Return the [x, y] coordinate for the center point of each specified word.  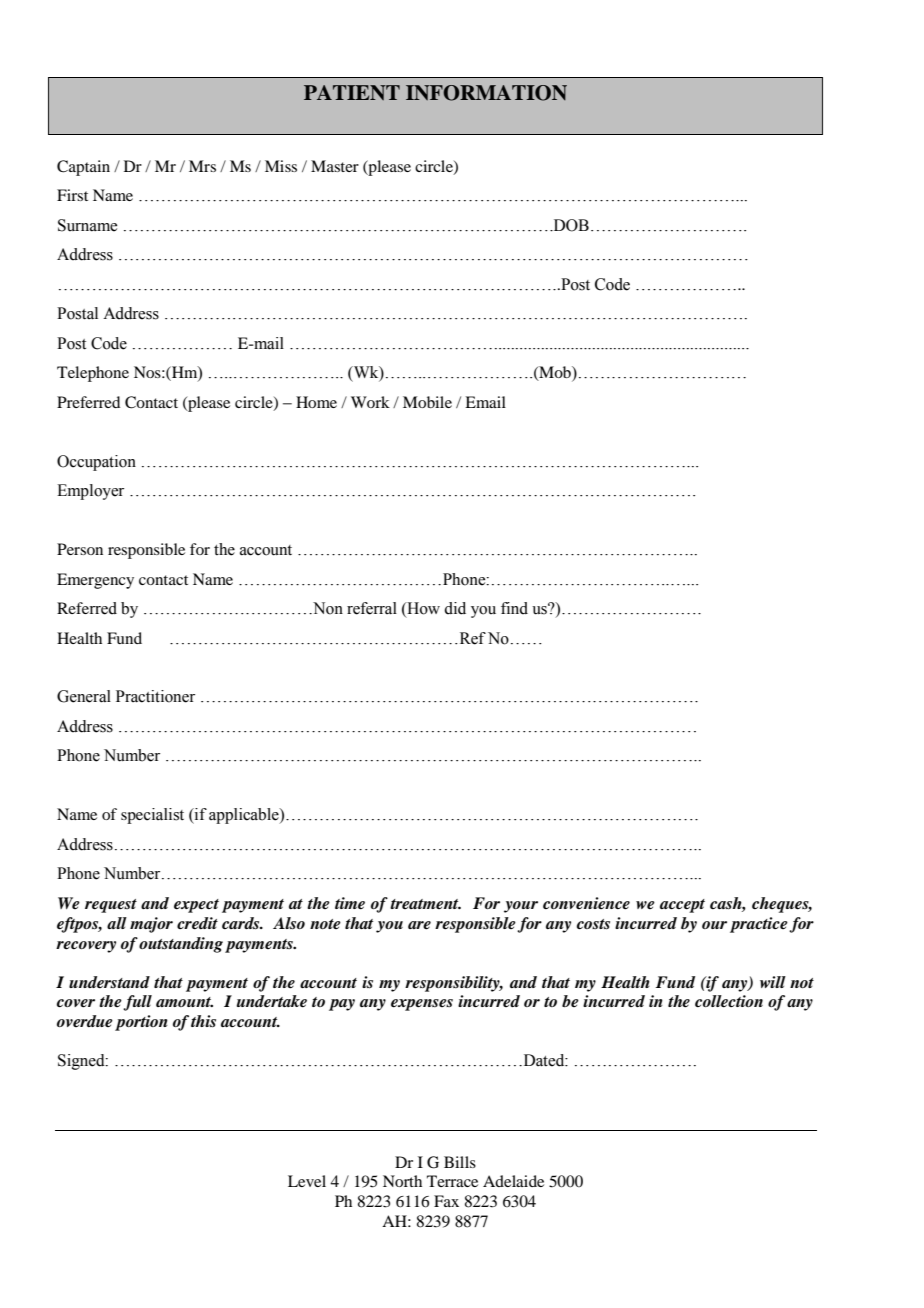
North [402, 1181]
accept [682, 906]
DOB [570, 225]
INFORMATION [486, 93]
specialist [152, 816]
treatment [425, 904]
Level [307, 1181]
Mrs [202, 166]
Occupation [96, 463]
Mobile [427, 402]
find [514, 608]
